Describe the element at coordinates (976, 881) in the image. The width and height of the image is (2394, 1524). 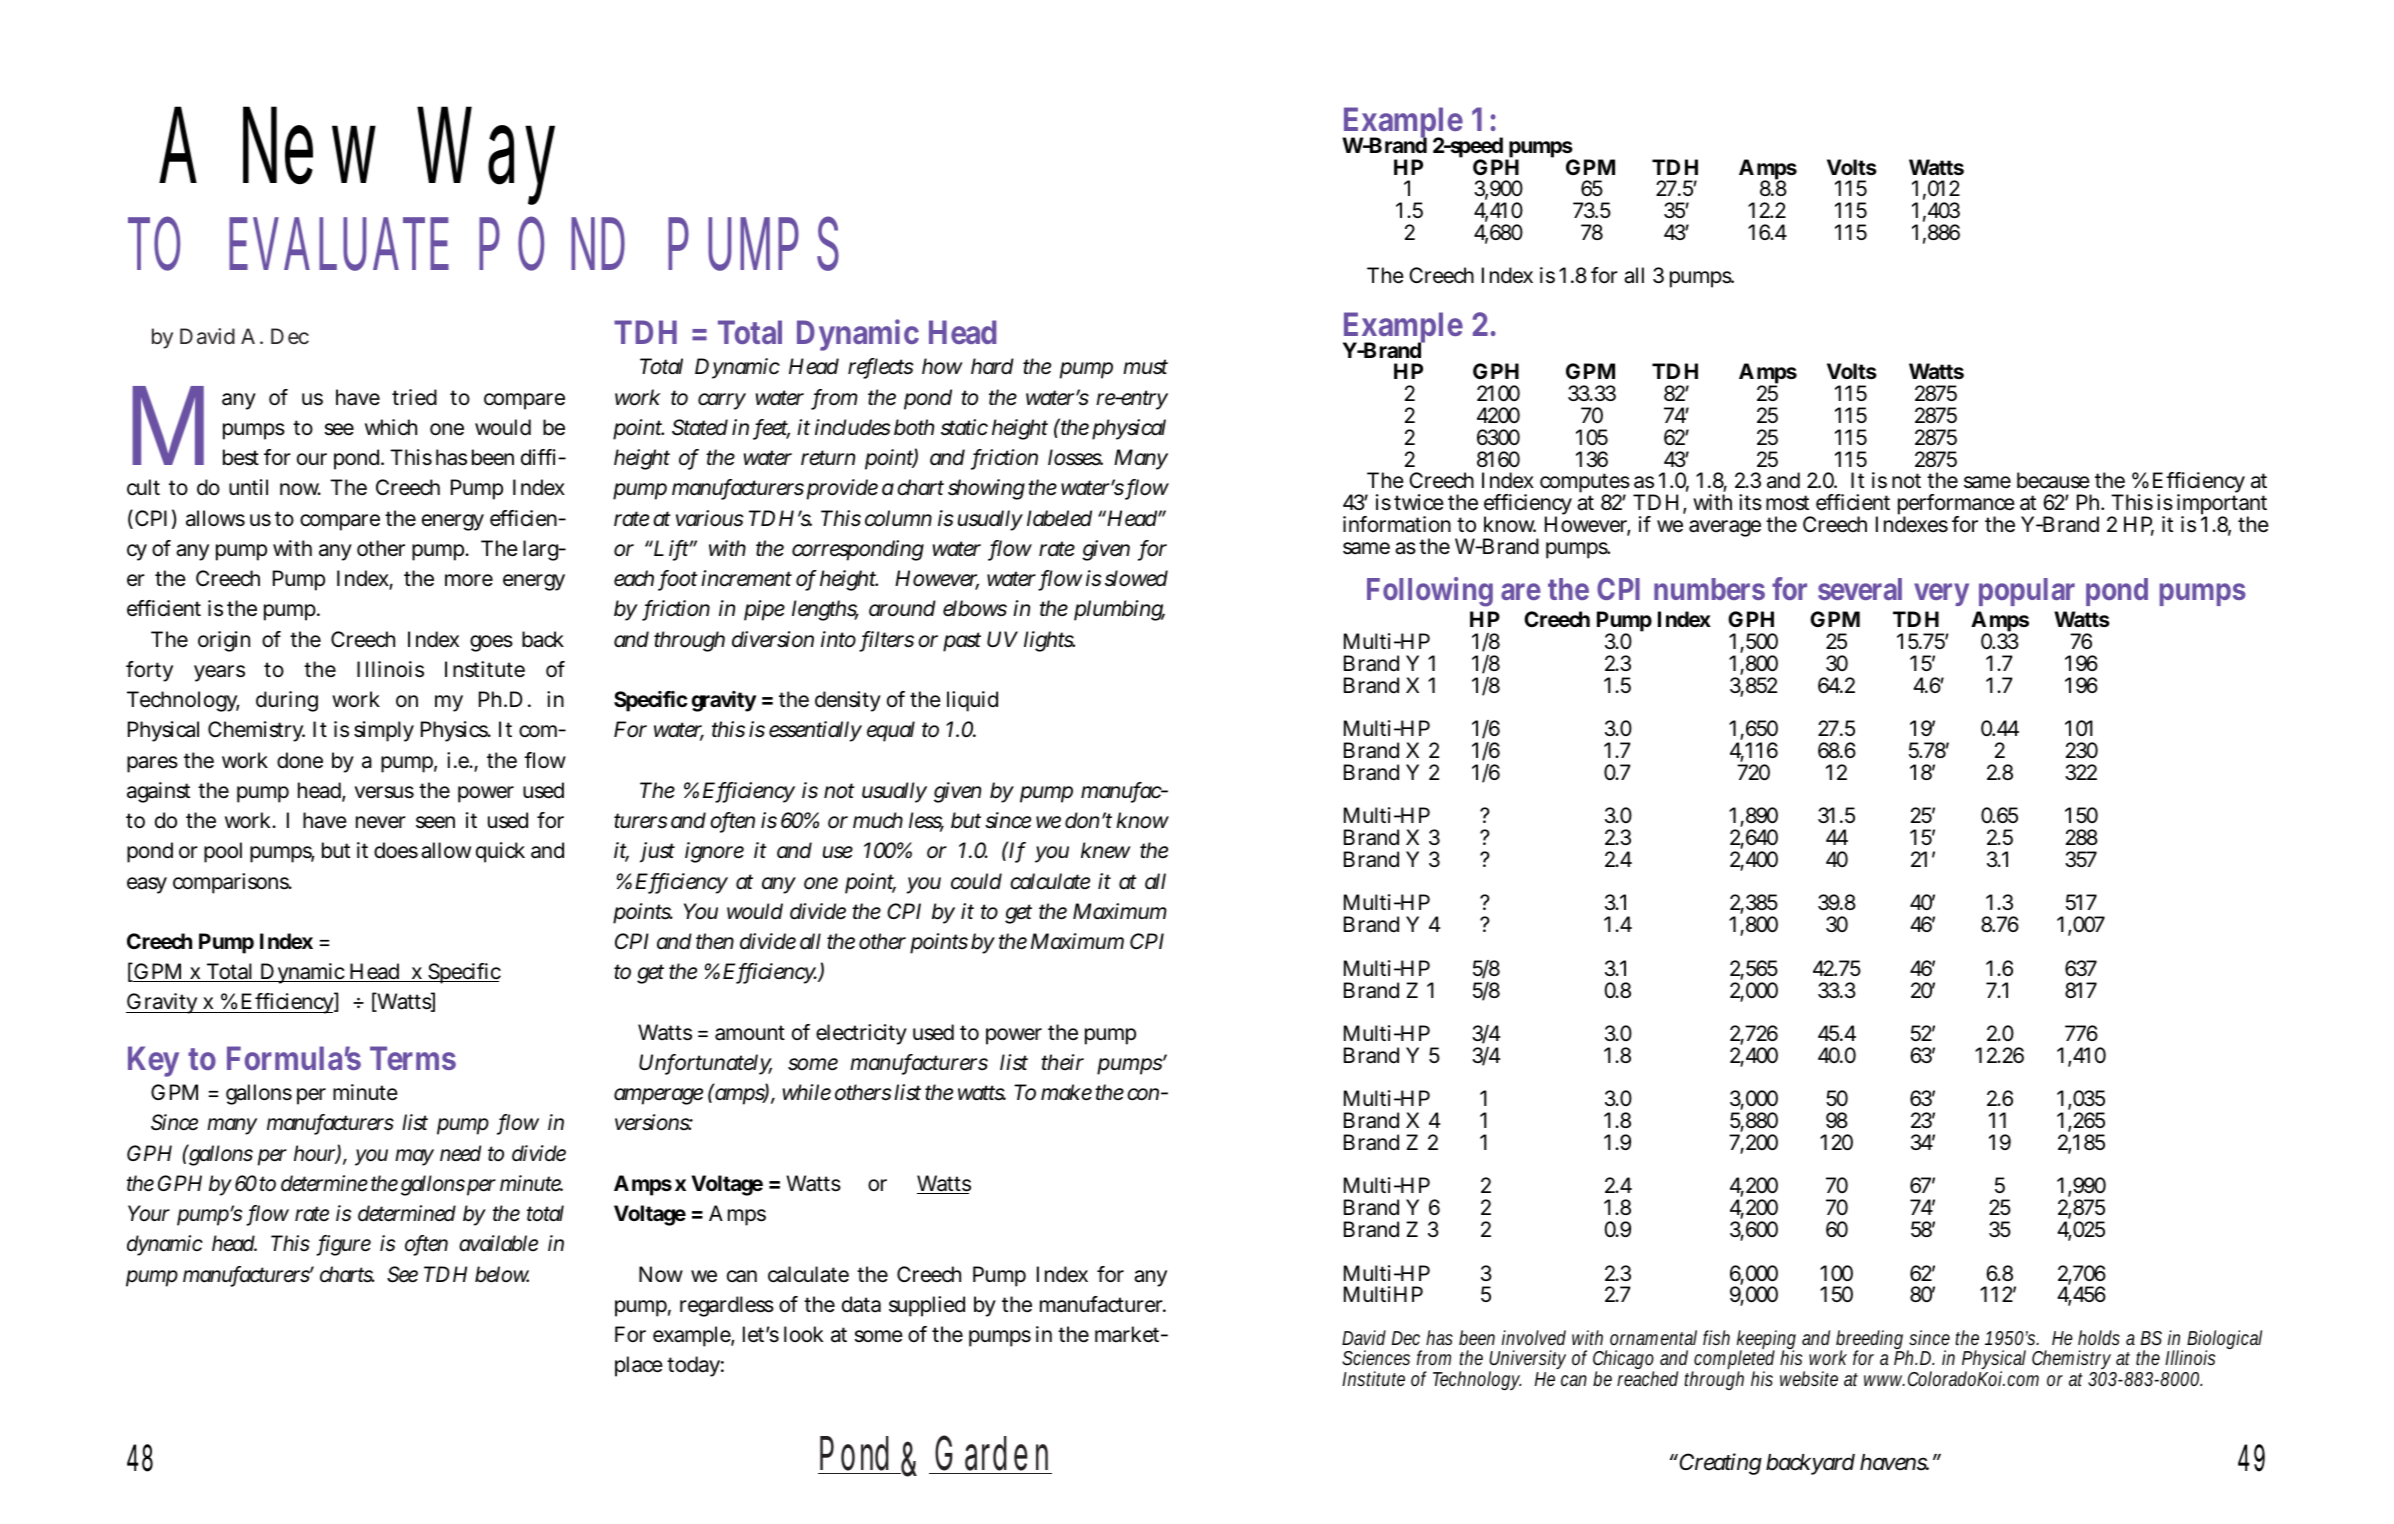
I see `could` at that location.
